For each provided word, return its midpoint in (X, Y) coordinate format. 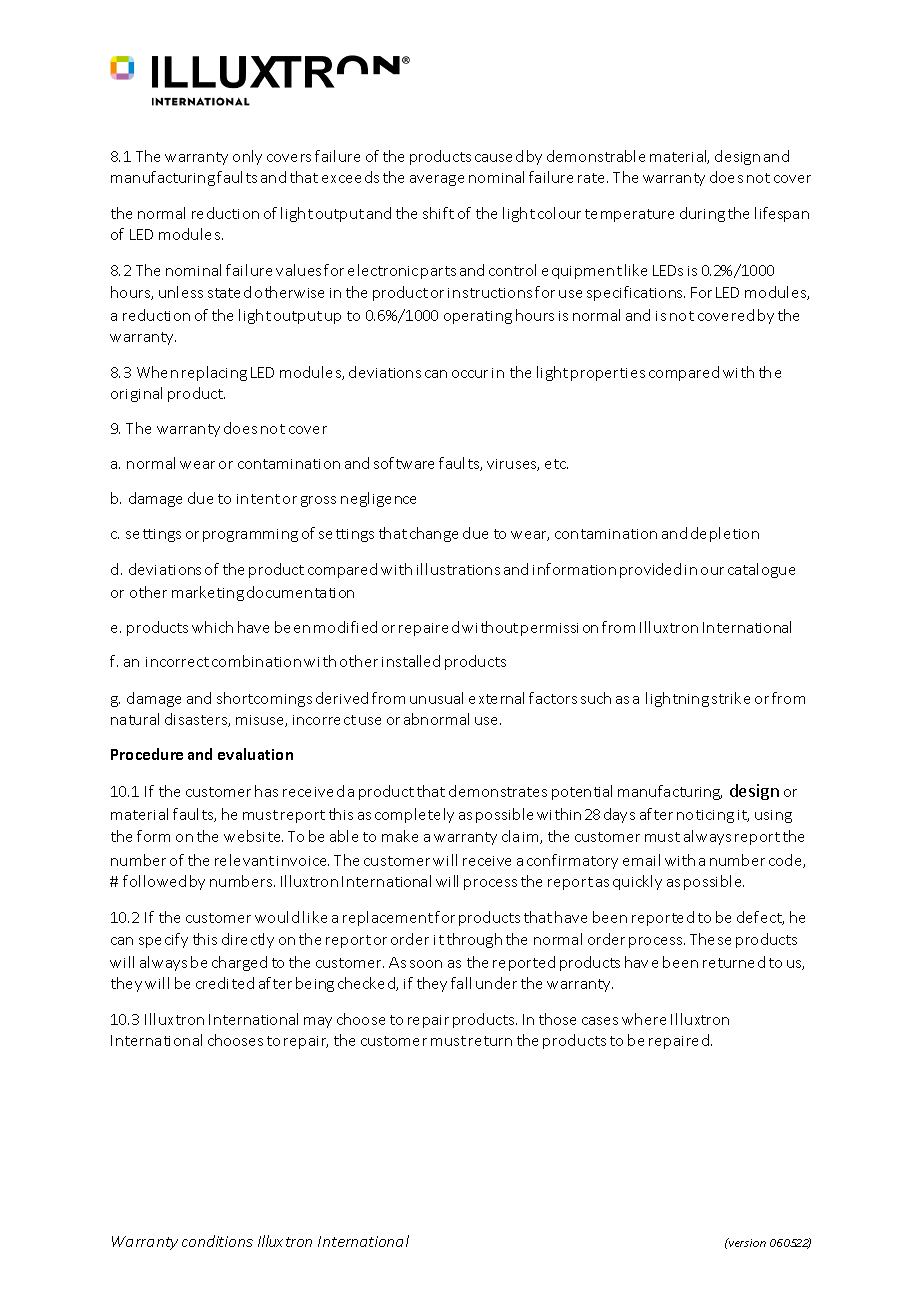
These (710, 939)
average (437, 180)
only (247, 157)
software (404, 463)
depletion (725, 534)
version (746, 1242)
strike (731, 698)
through (474, 940)
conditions (217, 1241)
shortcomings (264, 699)
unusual (436, 698)
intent (258, 499)
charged (239, 963)
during (702, 214)
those (557, 1019)
